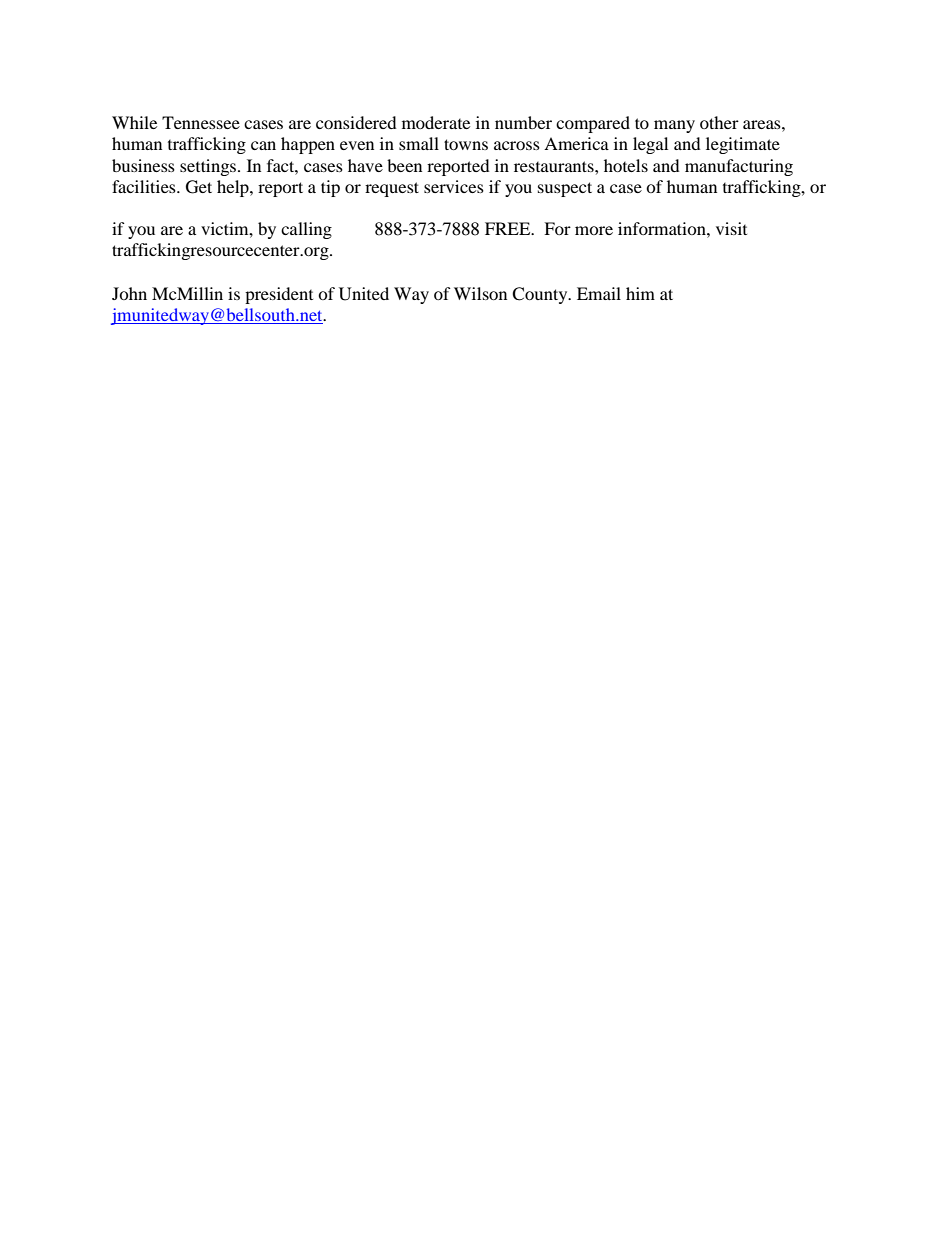 This document has width=952, height=1233. I want to click on Tennessee, so click(201, 122).
